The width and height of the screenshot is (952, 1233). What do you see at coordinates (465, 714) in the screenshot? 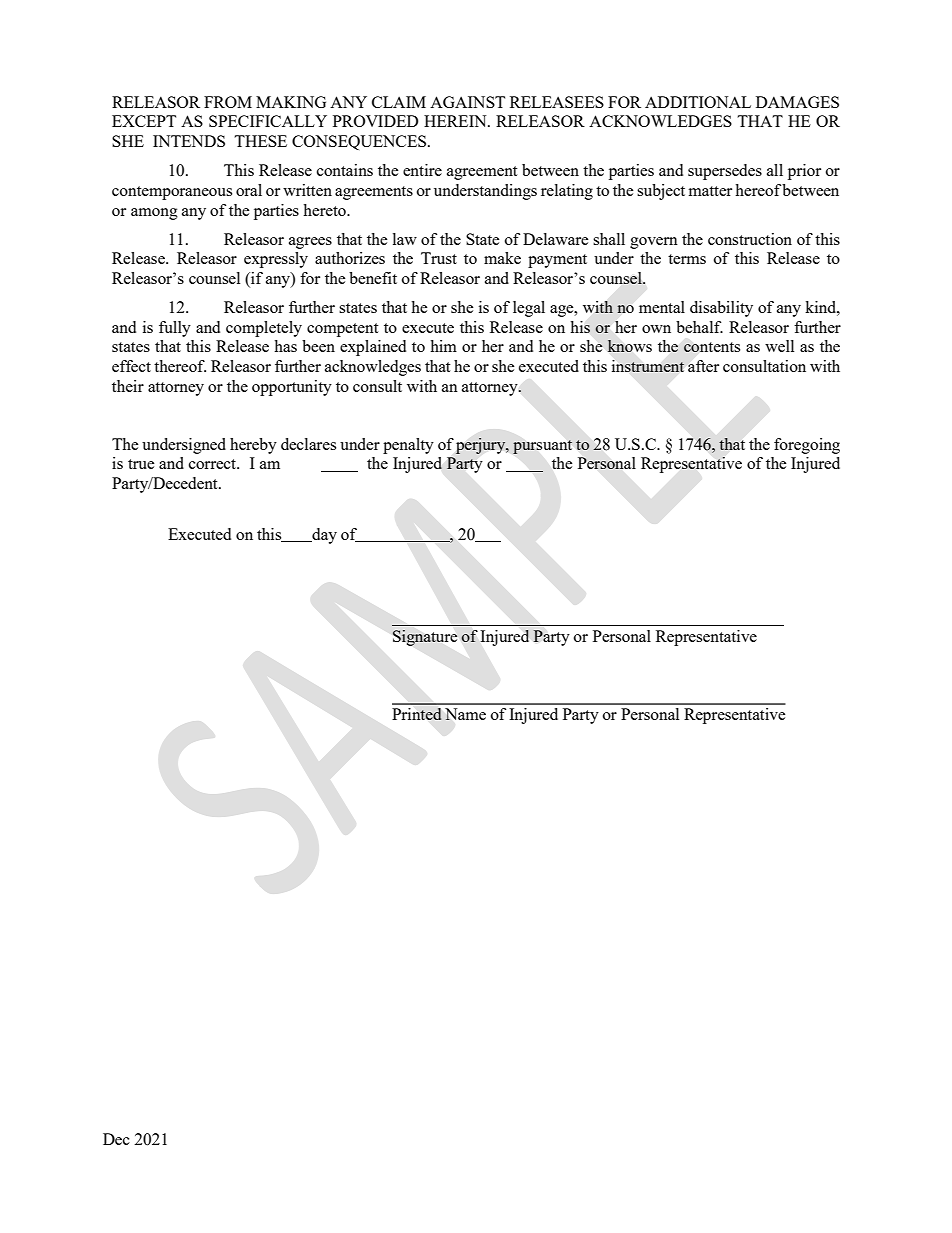
I see `Name` at bounding box center [465, 714].
